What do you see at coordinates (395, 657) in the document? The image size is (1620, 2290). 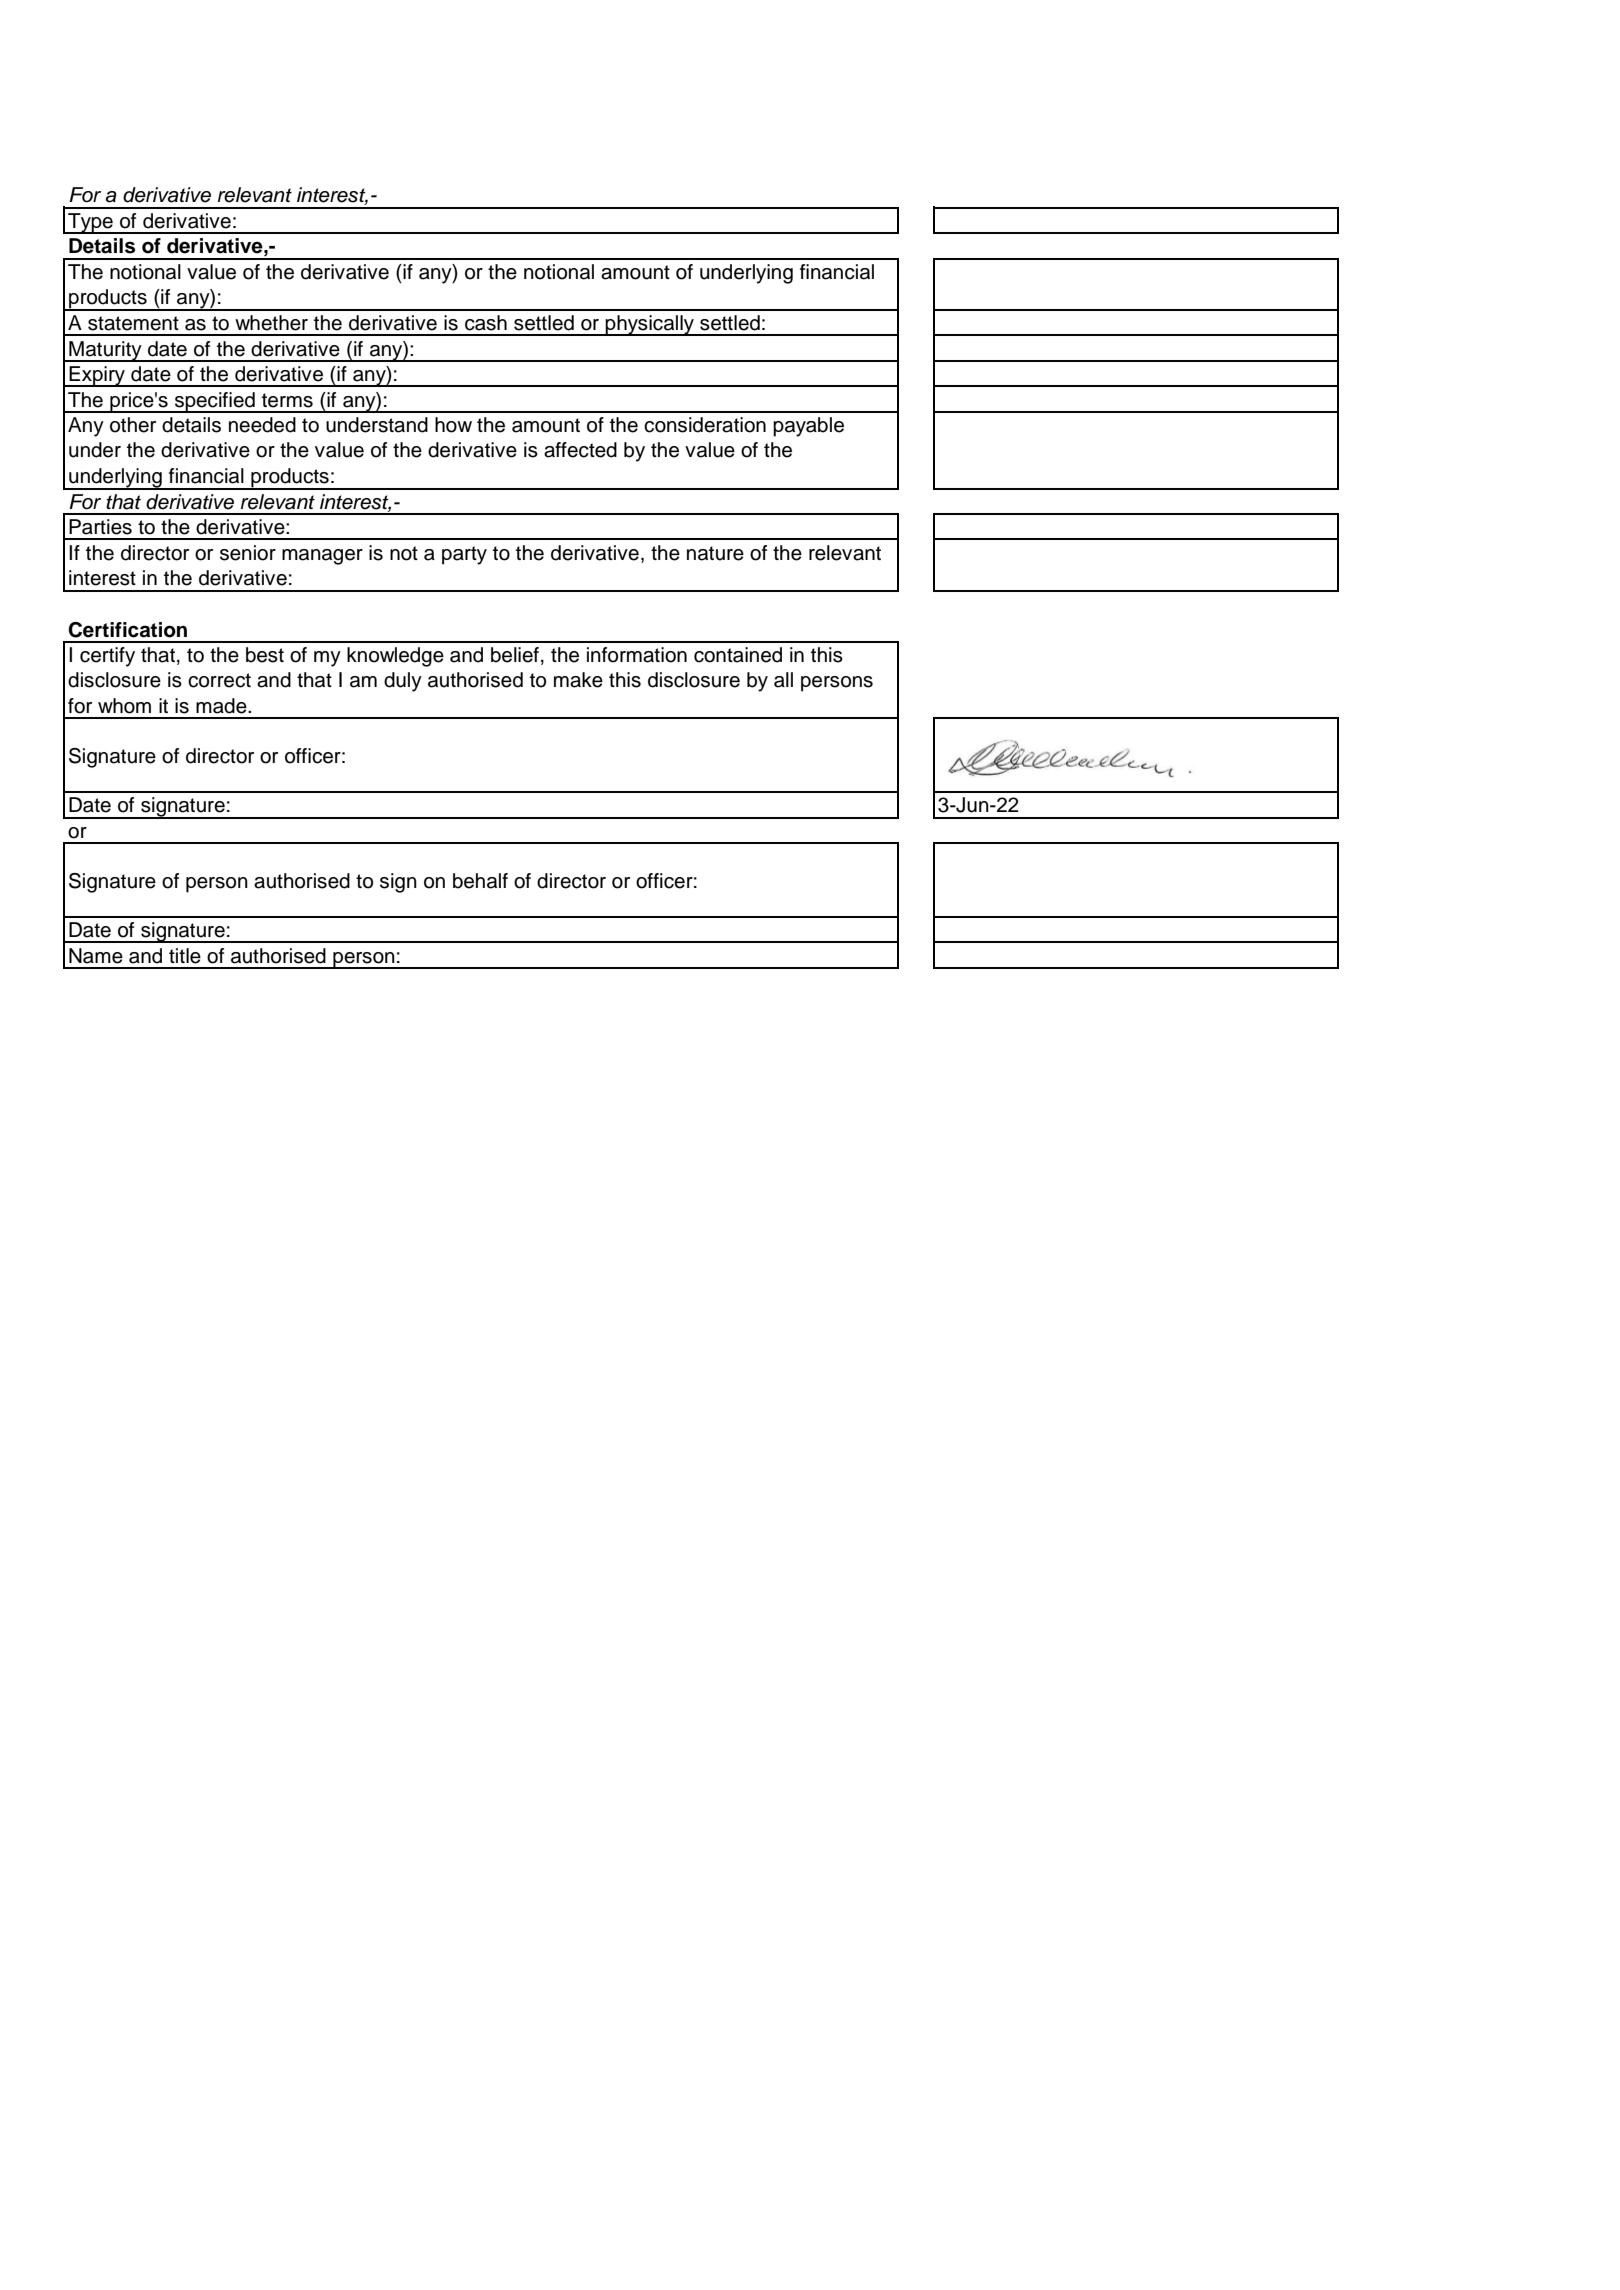 I see `knowledge` at bounding box center [395, 657].
